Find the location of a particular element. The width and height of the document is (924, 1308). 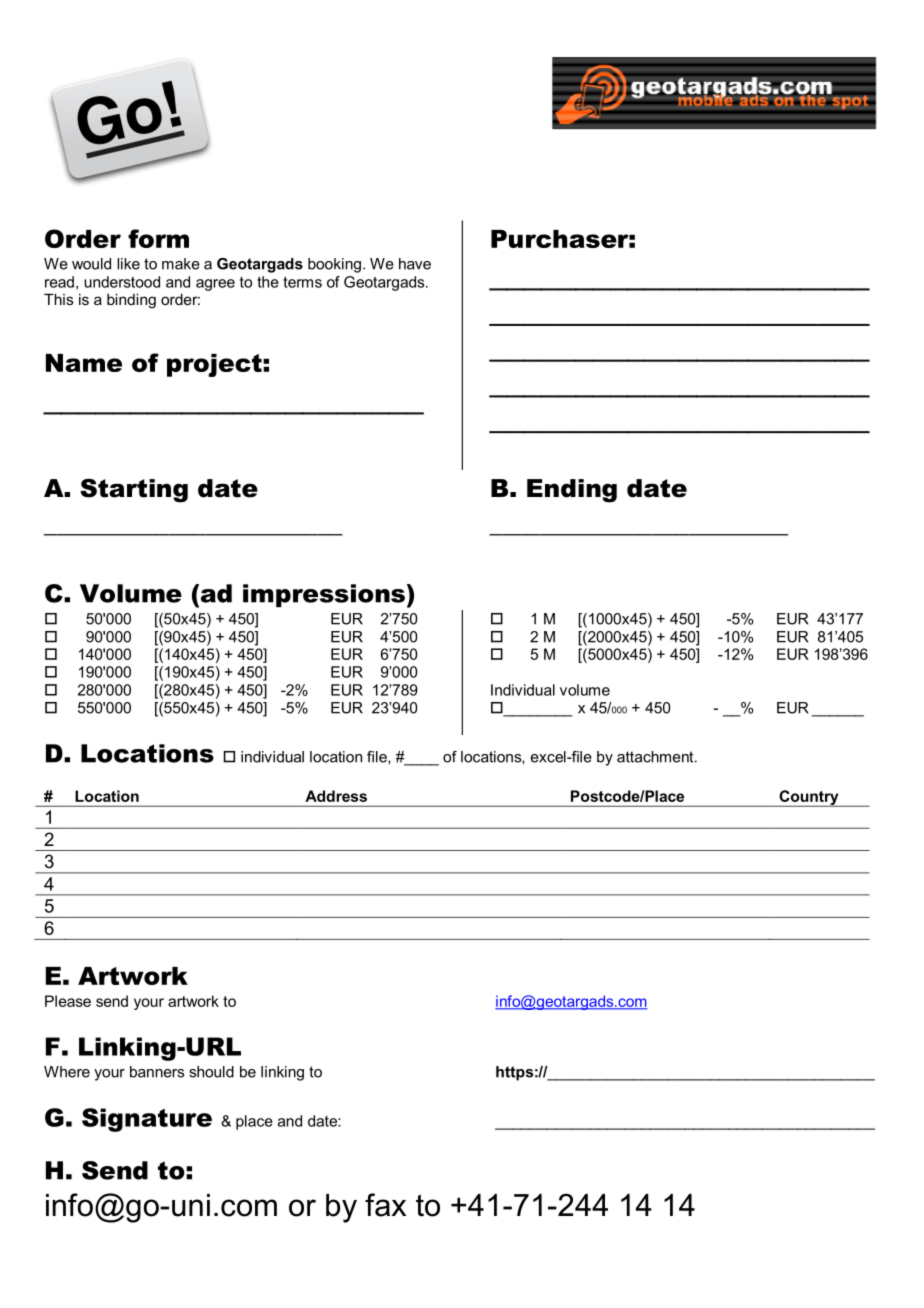

should is located at coordinates (211, 1072).
